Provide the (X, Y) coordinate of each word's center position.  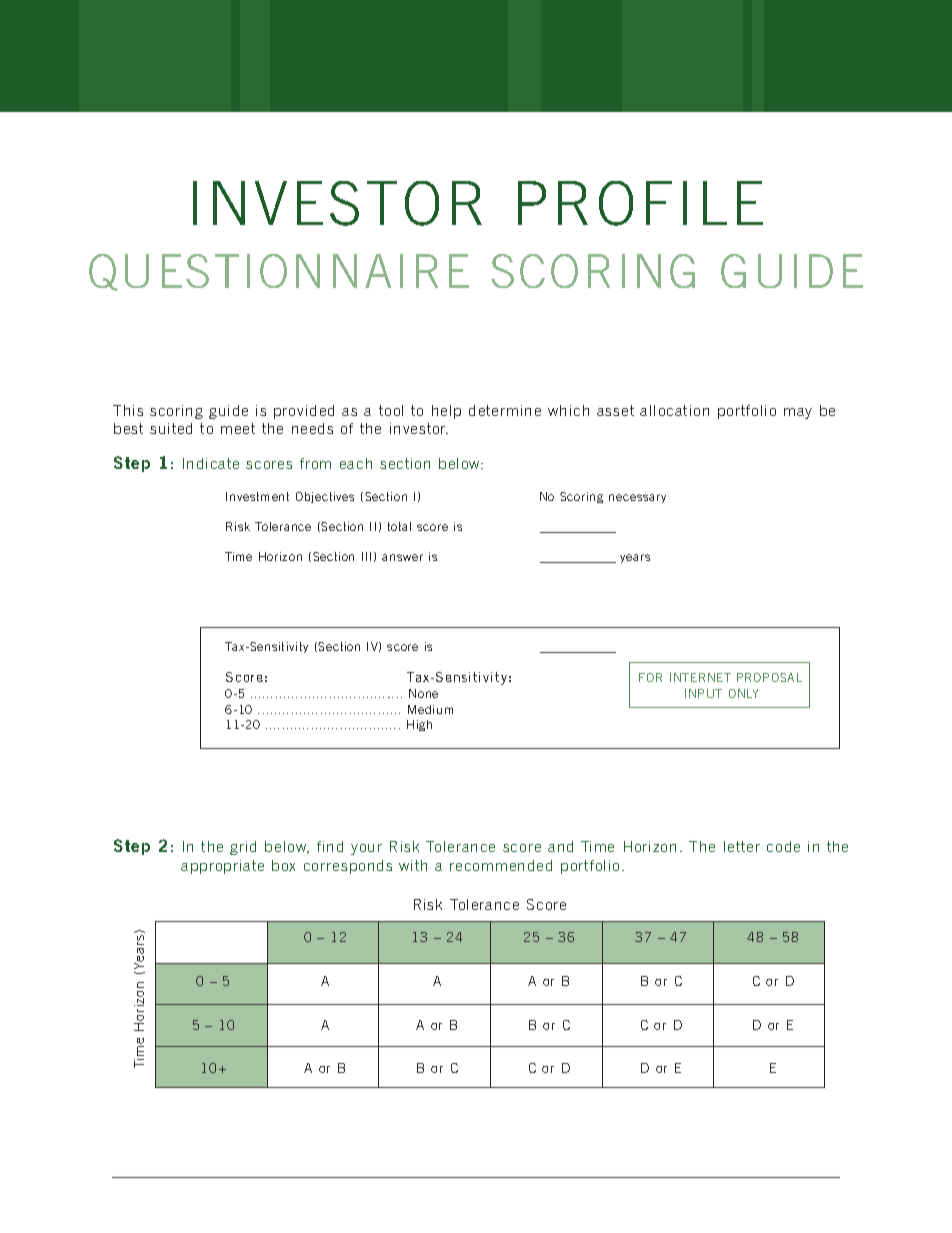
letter (742, 846)
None (423, 693)
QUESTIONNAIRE (279, 272)
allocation (674, 410)
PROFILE (640, 203)
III (366, 556)
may (798, 413)
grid (243, 848)
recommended (501, 865)
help (446, 412)
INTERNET (700, 677)
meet (238, 428)
